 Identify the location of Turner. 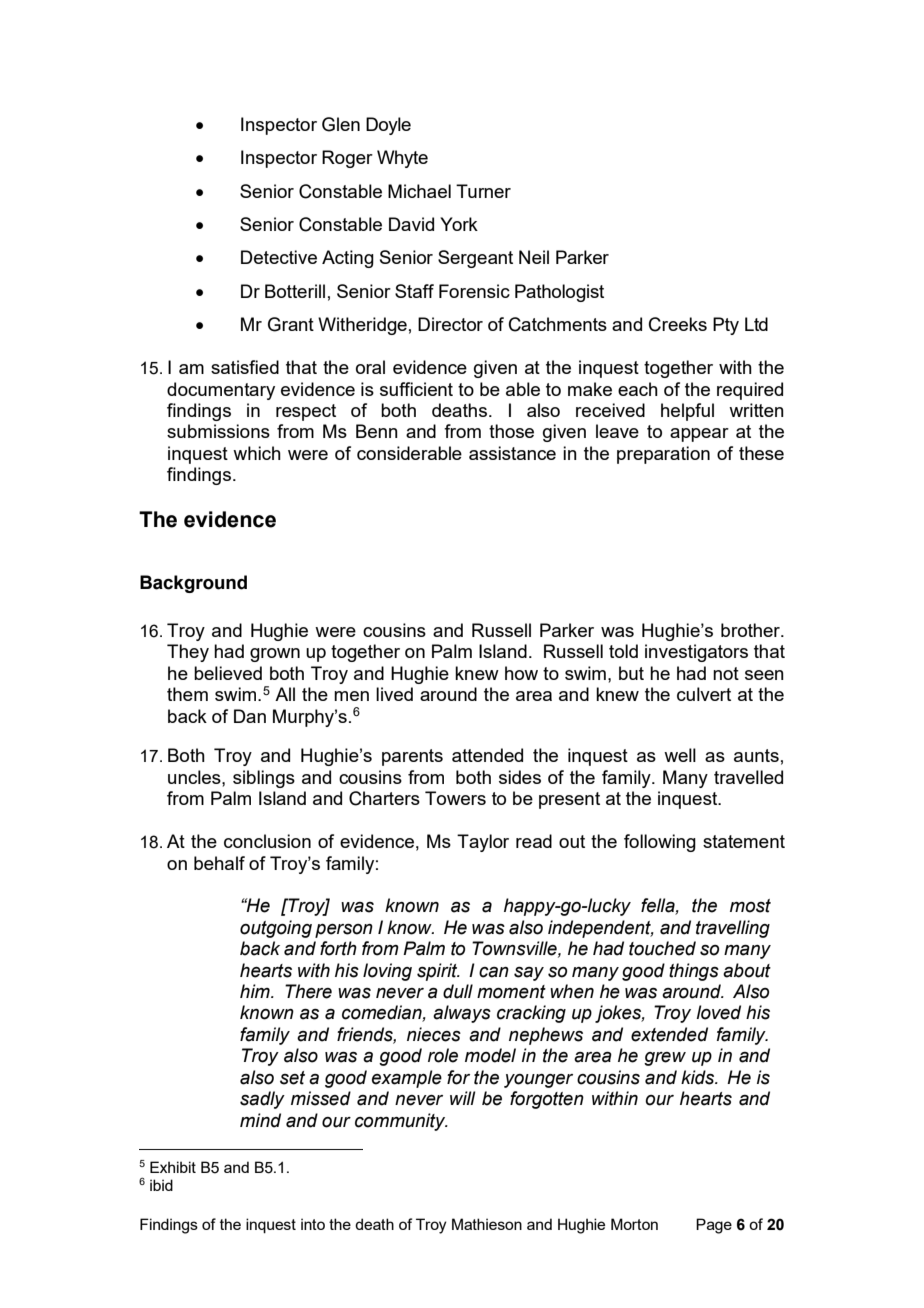
(483, 191).
